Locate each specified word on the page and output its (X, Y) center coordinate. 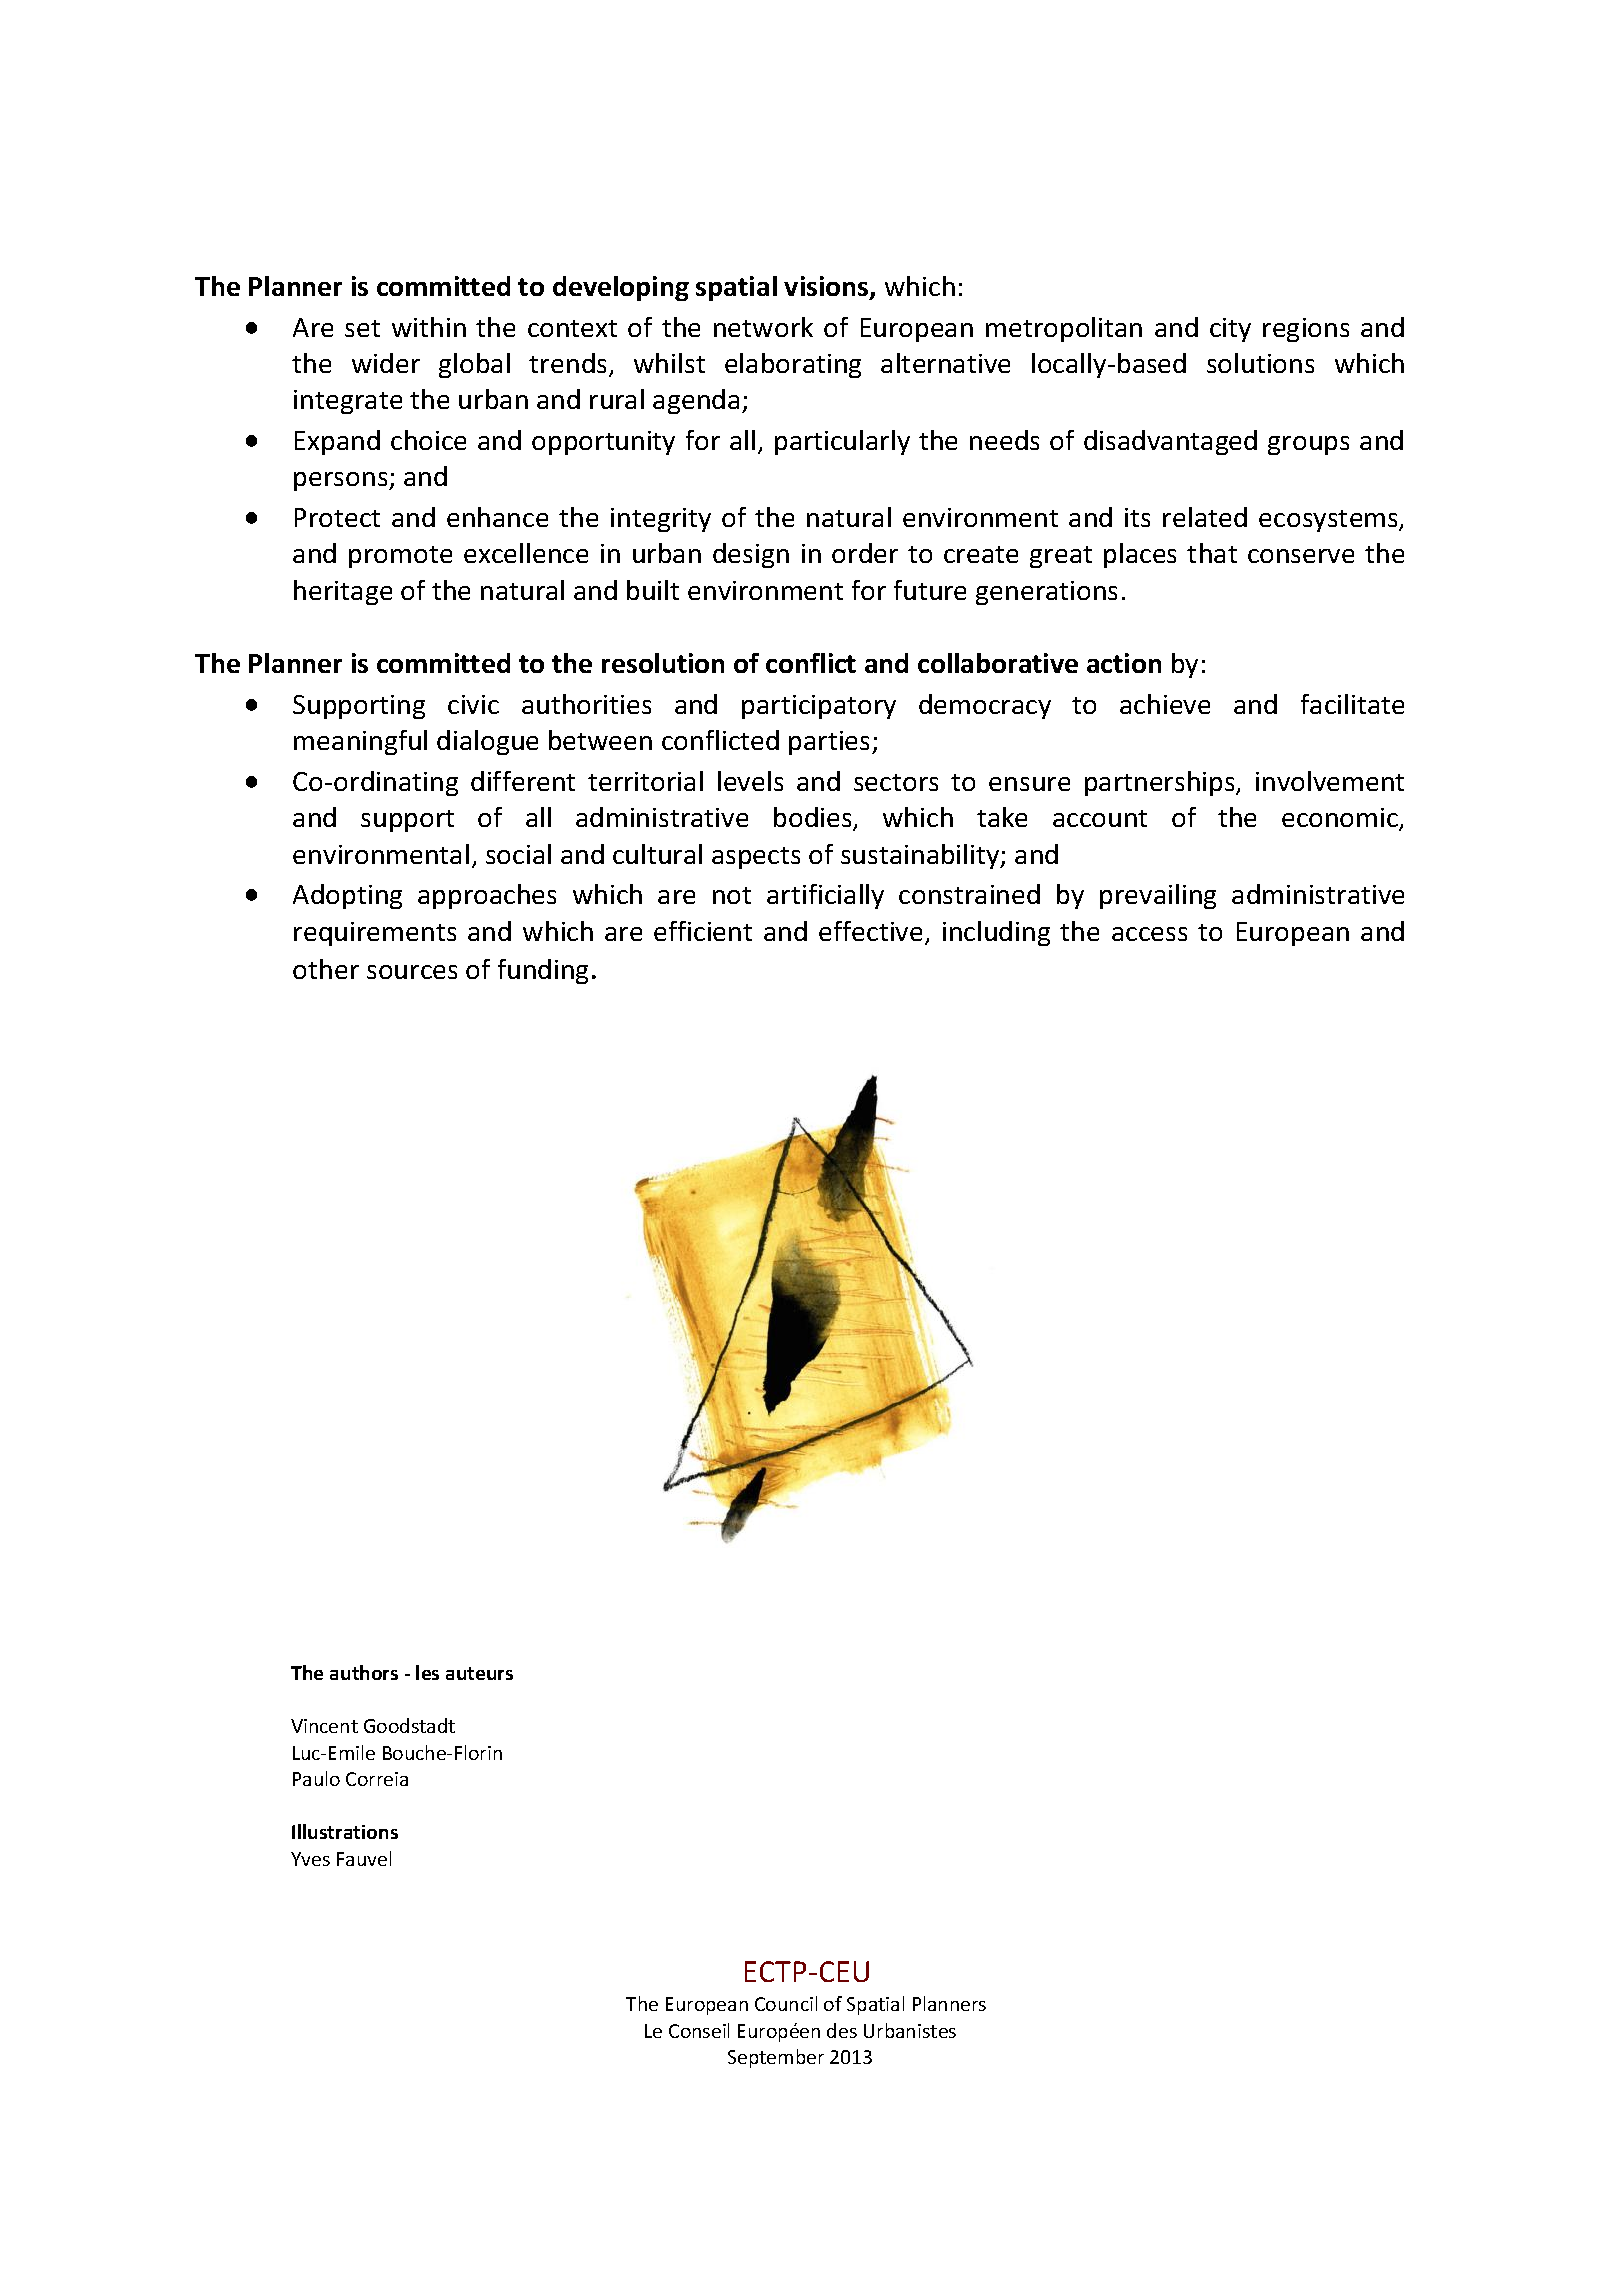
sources (412, 972)
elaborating (793, 365)
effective (870, 931)
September (776, 2058)
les (427, 1672)
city (1230, 330)
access (1149, 934)
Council (786, 2003)
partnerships (1161, 783)
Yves (310, 1859)
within (429, 327)
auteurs (479, 1673)
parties (831, 743)
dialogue (487, 742)
